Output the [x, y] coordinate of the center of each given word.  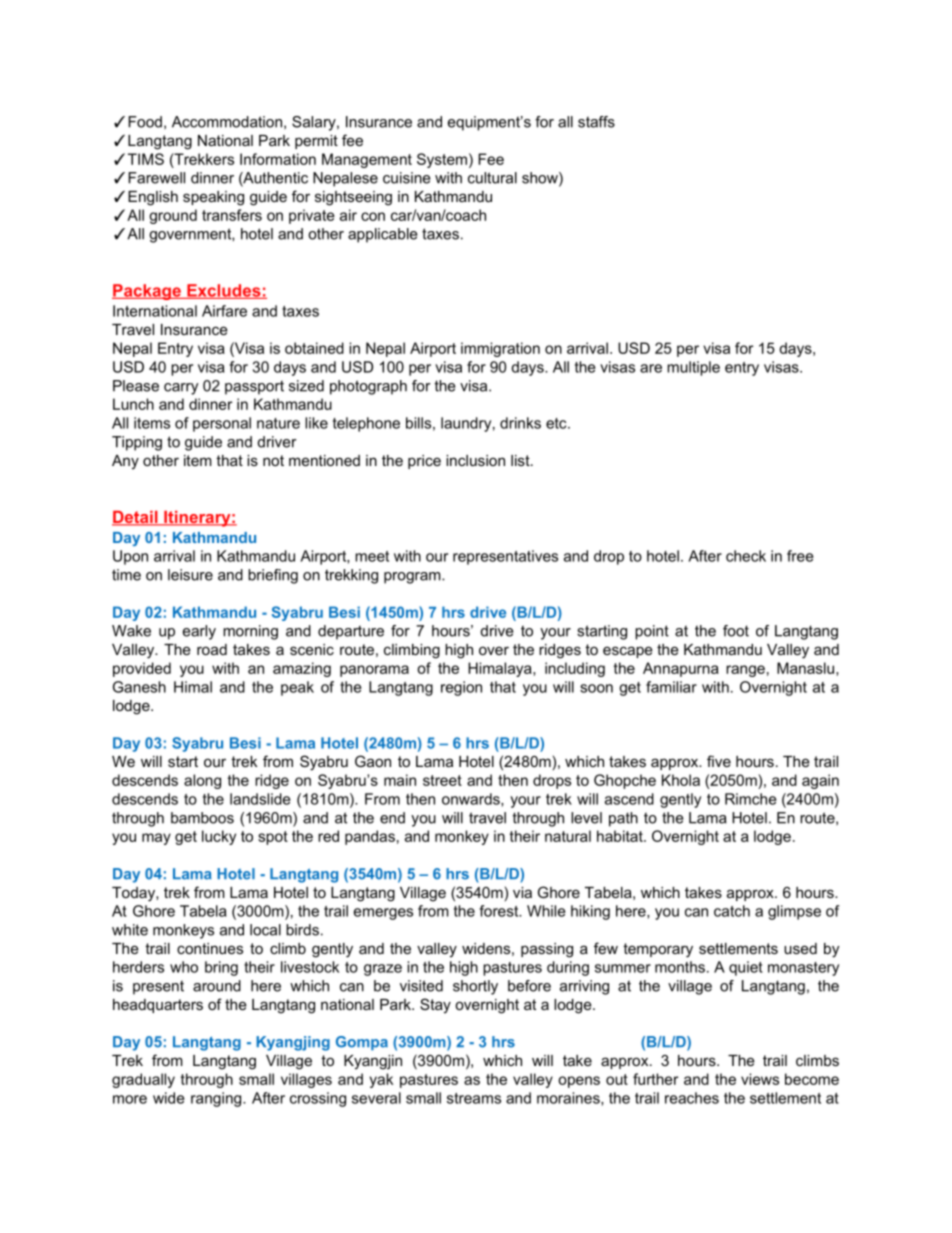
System [442, 160]
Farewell [156, 178]
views [760, 1079]
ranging [217, 1099]
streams [474, 1098]
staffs [596, 122]
